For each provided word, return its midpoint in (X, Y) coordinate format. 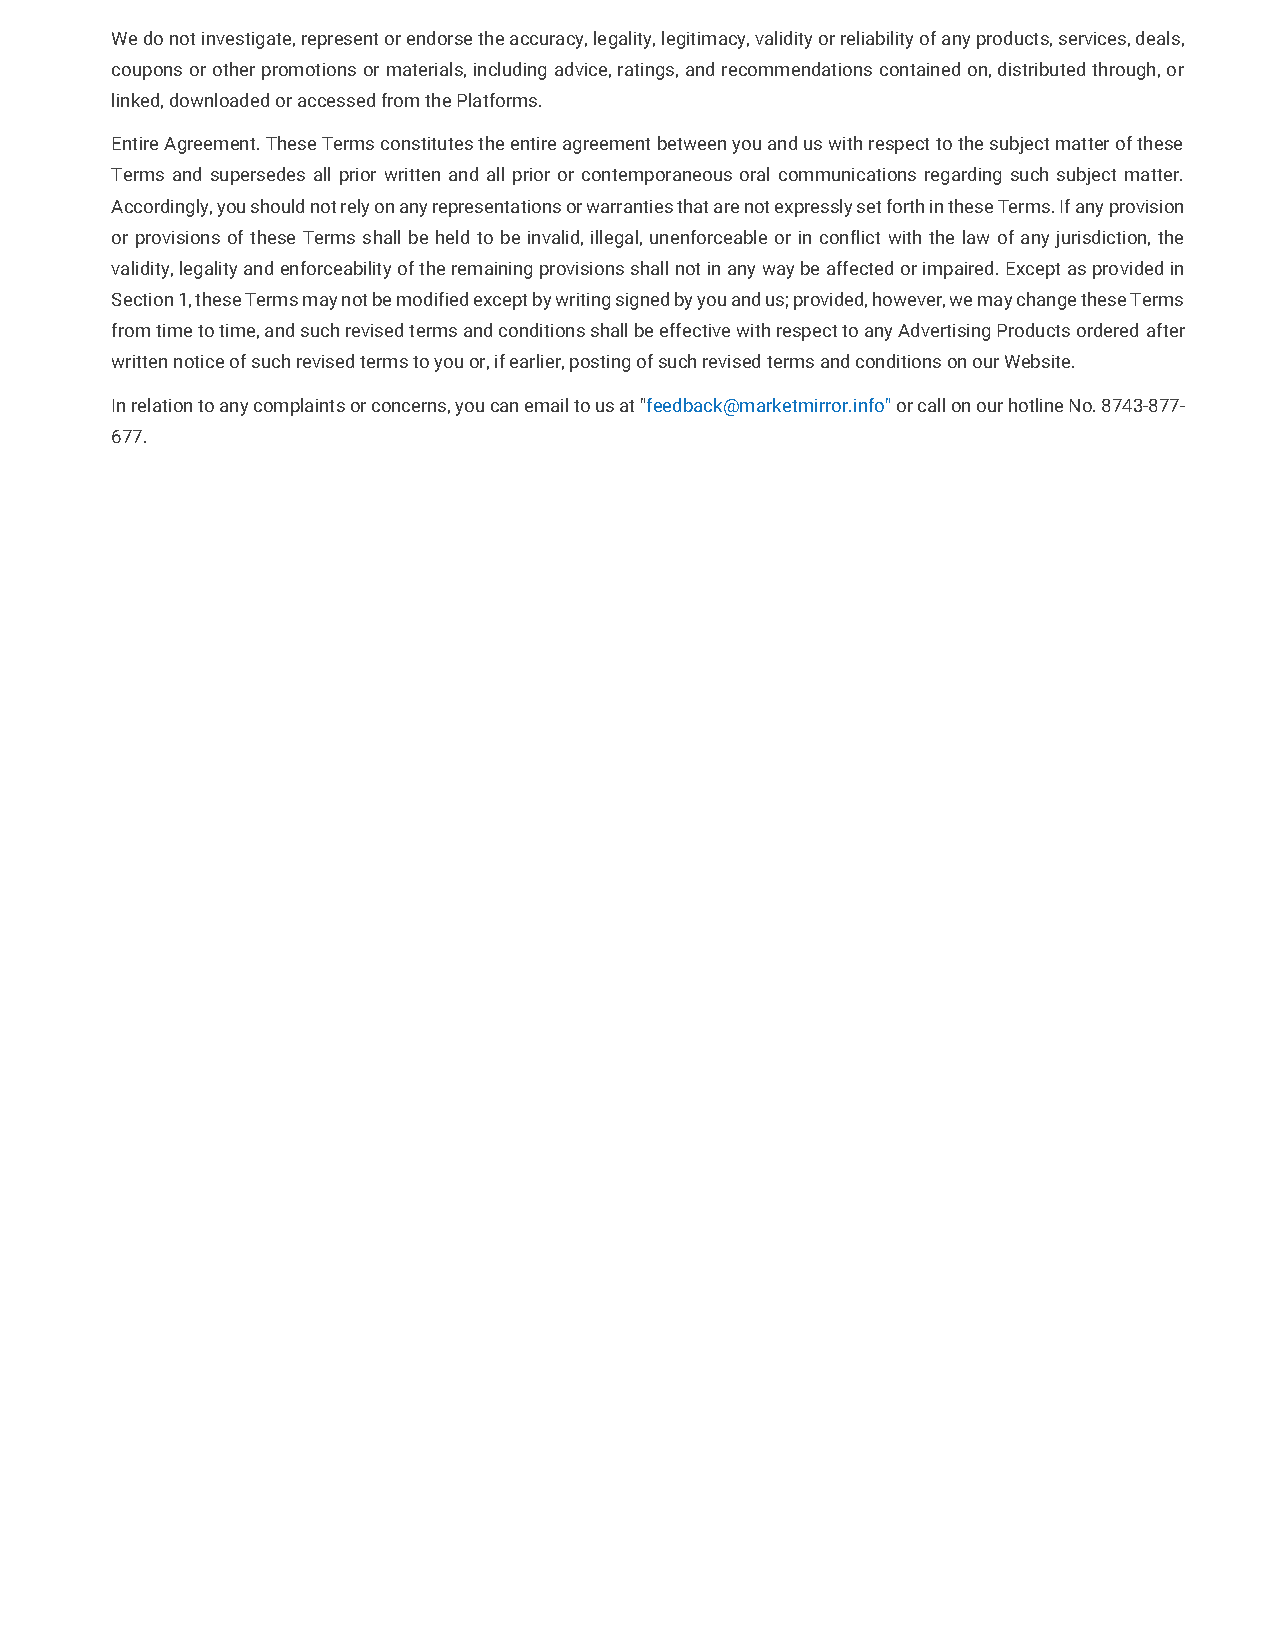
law (976, 237)
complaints (299, 407)
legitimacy (705, 40)
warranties (630, 206)
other (234, 69)
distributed (1041, 69)
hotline (1036, 405)
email (546, 405)
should (277, 206)
